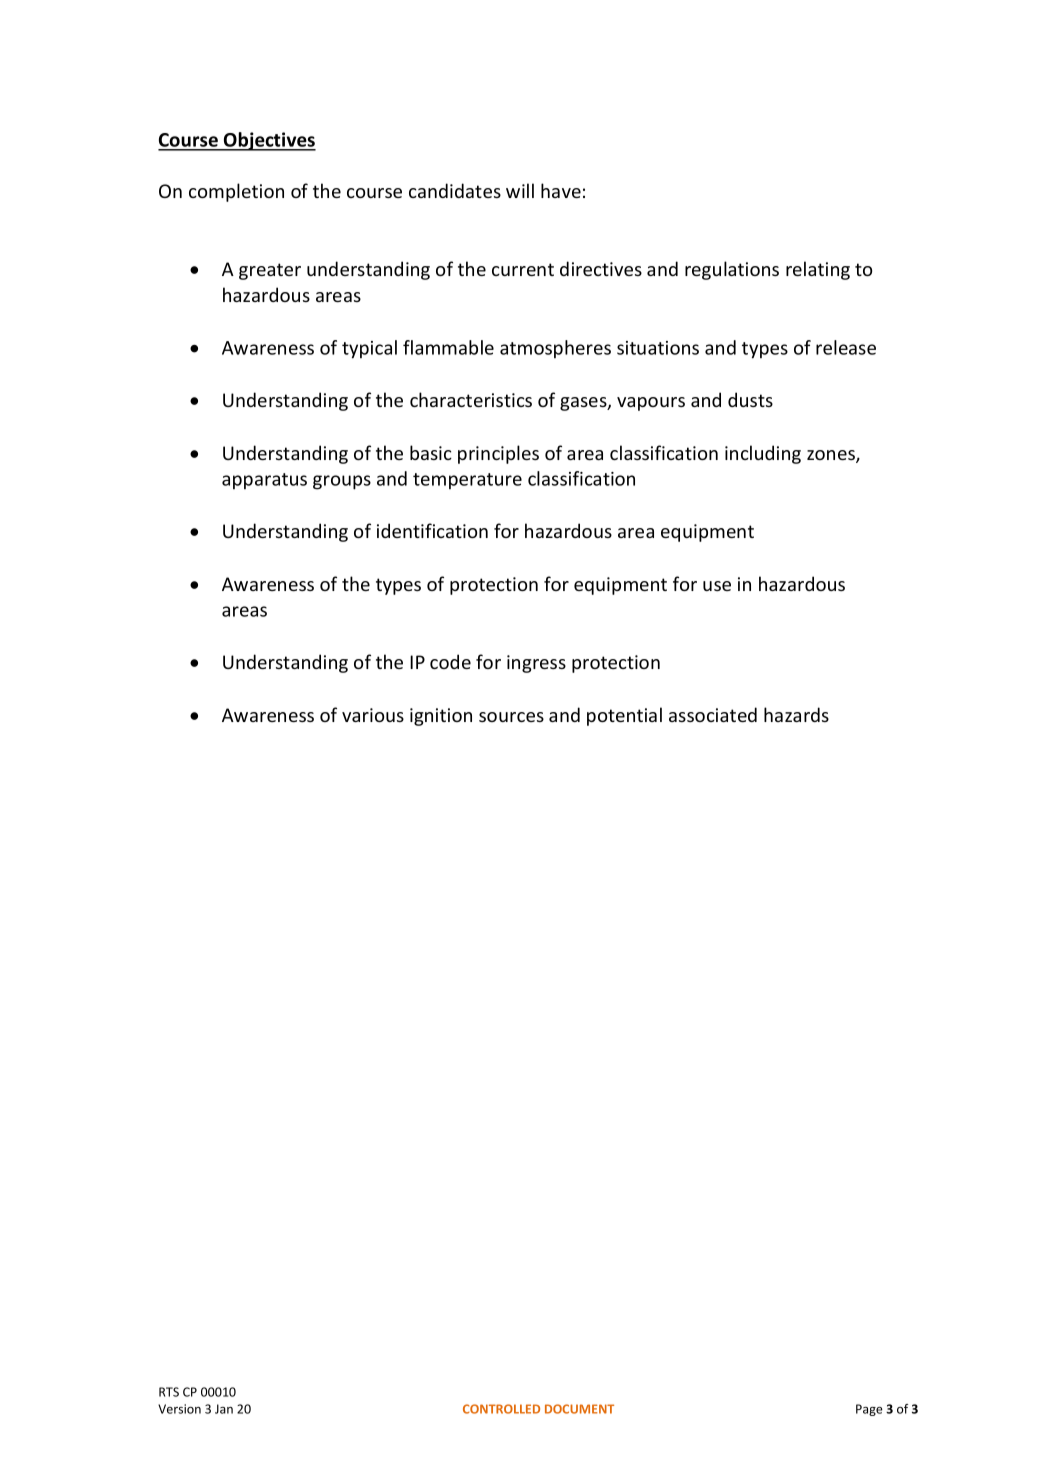 The width and height of the document is (1047, 1480). Describe the element at coordinates (224, 1409) in the document. I see `Jan` at that location.
